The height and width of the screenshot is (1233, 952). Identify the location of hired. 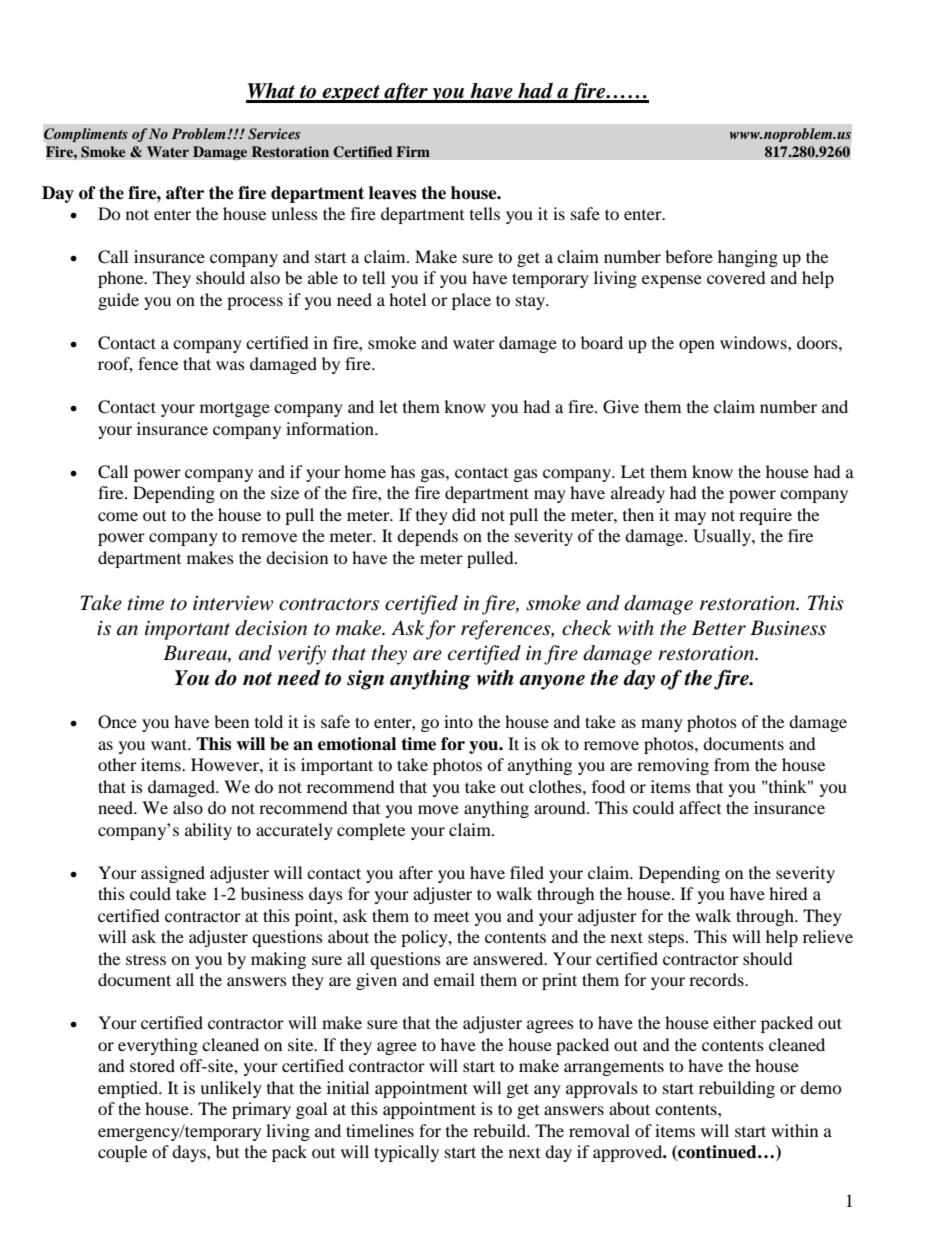
(788, 893).
